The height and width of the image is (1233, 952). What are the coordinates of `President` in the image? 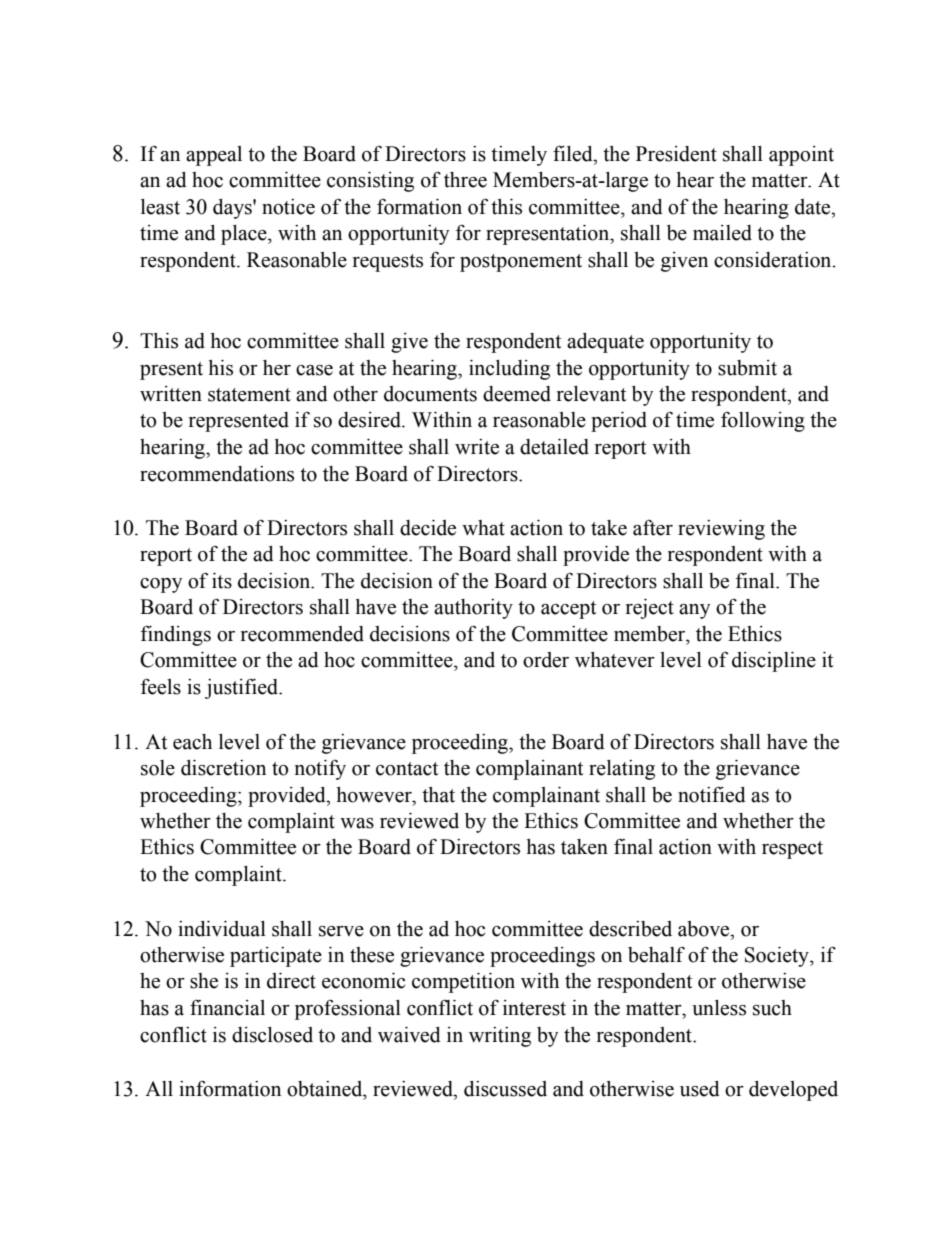 It's located at (676, 154).
